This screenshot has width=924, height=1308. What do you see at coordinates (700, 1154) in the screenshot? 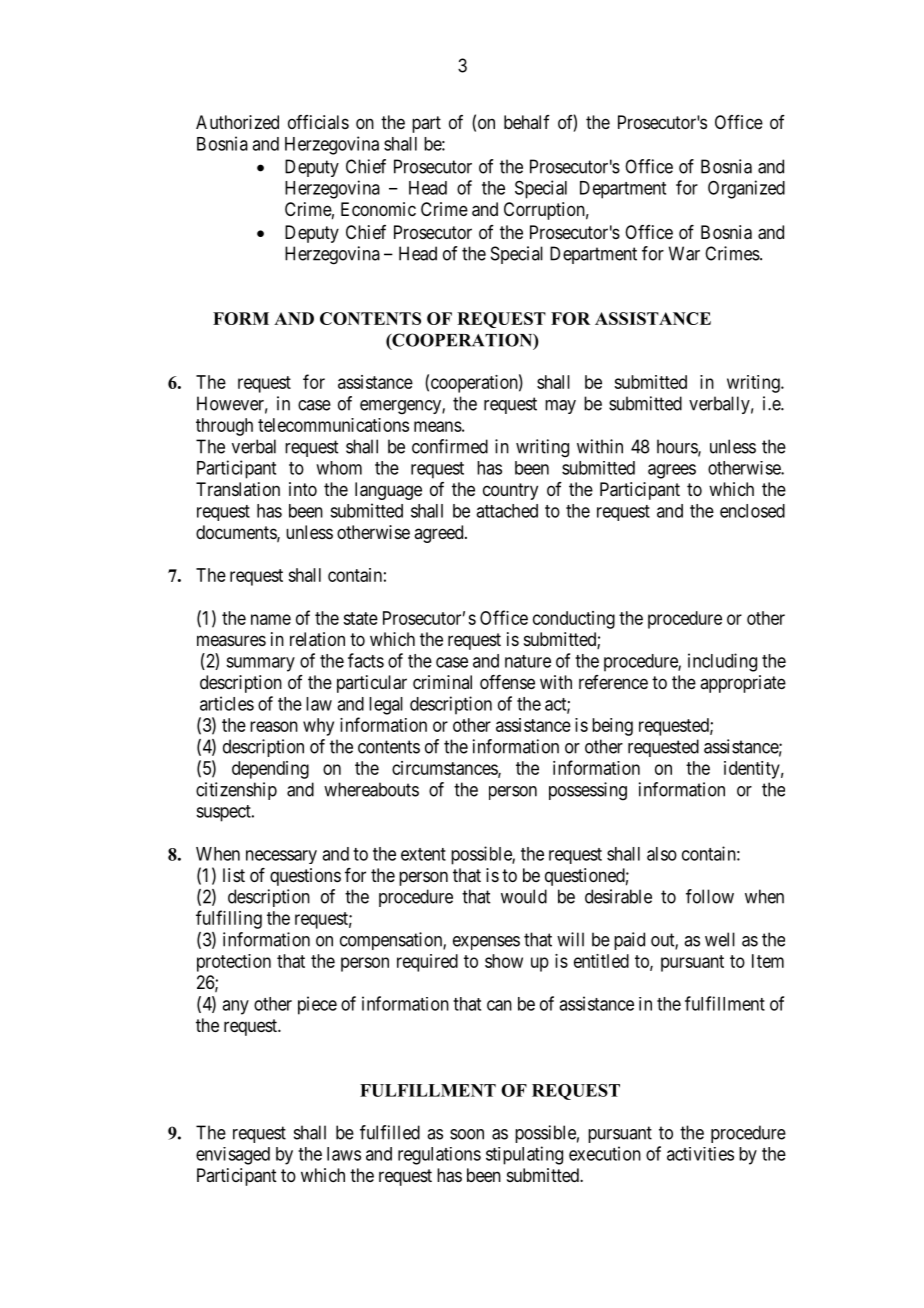
I see `activities` at bounding box center [700, 1154].
